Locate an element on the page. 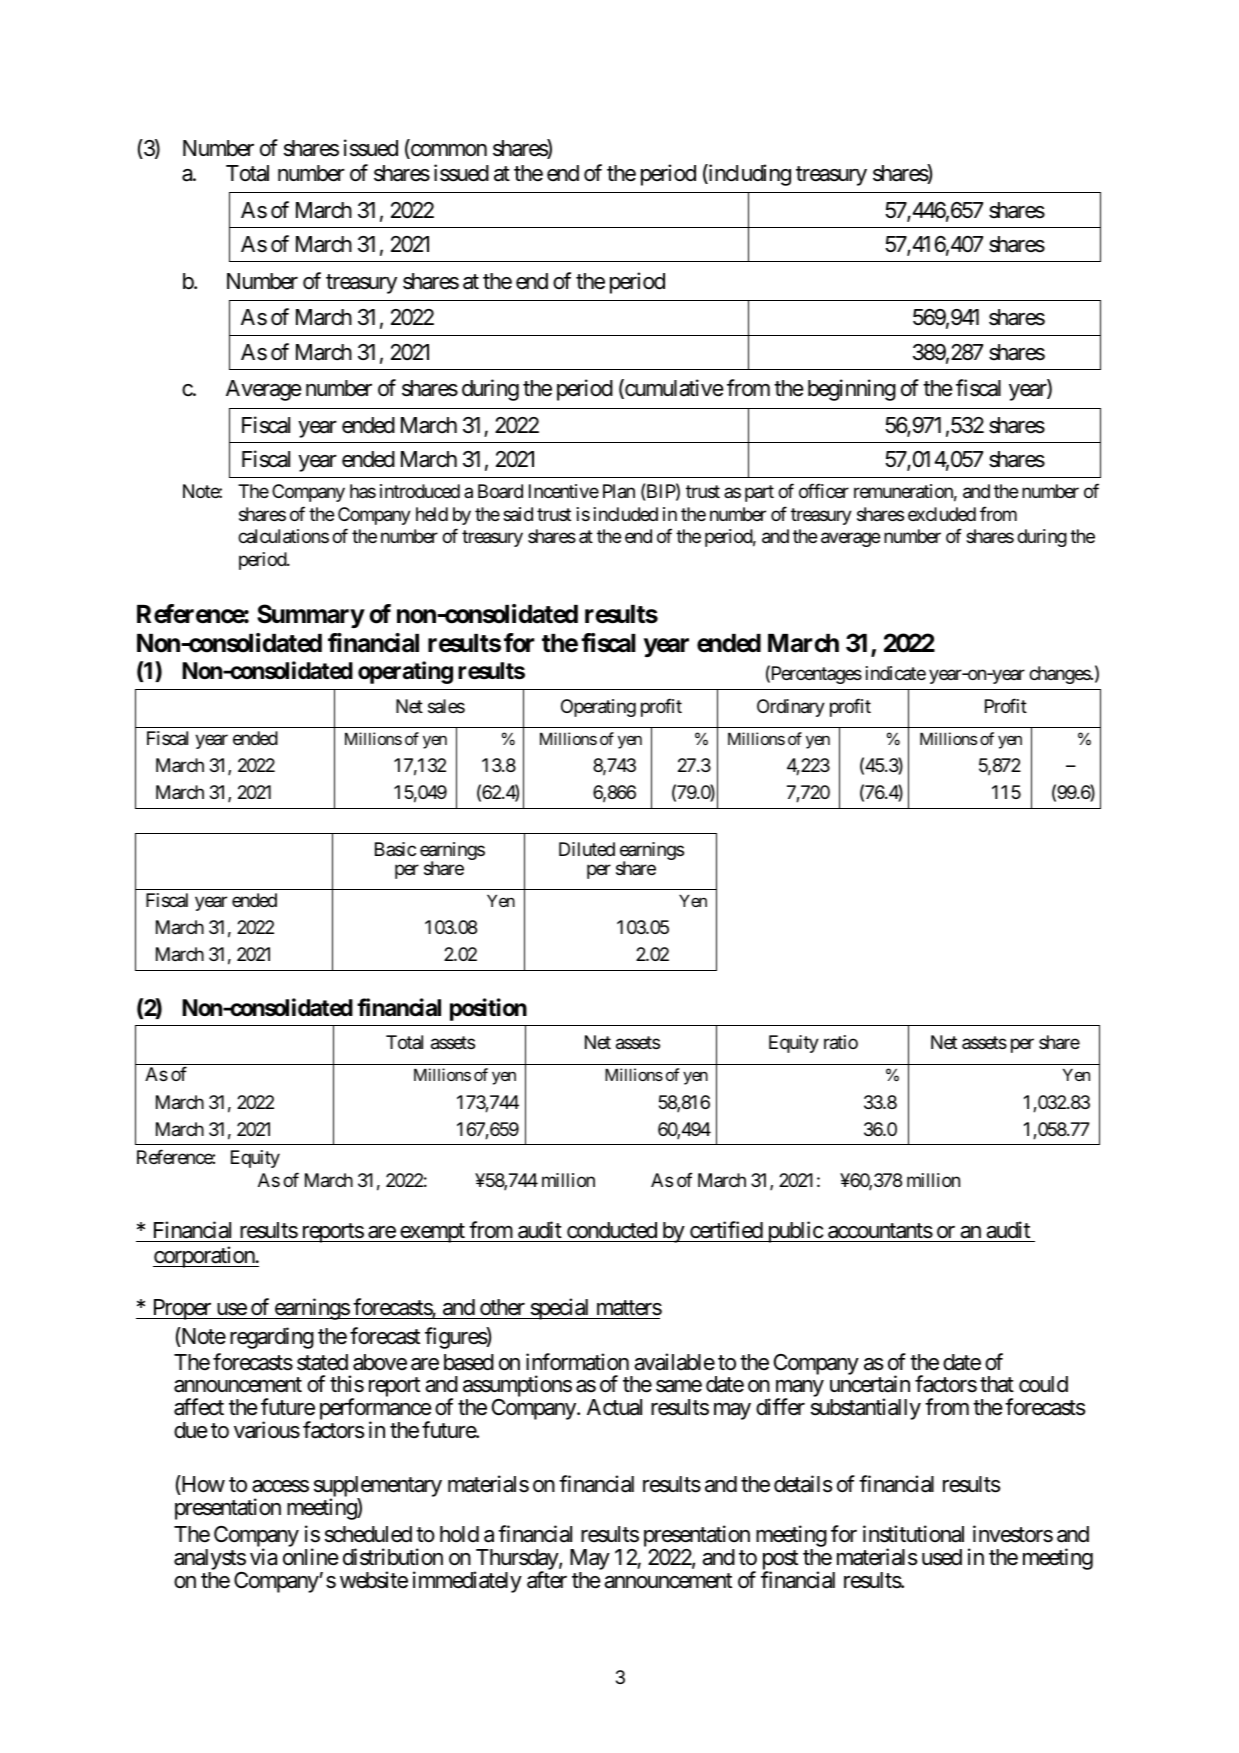 The width and height of the image is (1239, 1753). special is located at coordinates (560, 1309).
